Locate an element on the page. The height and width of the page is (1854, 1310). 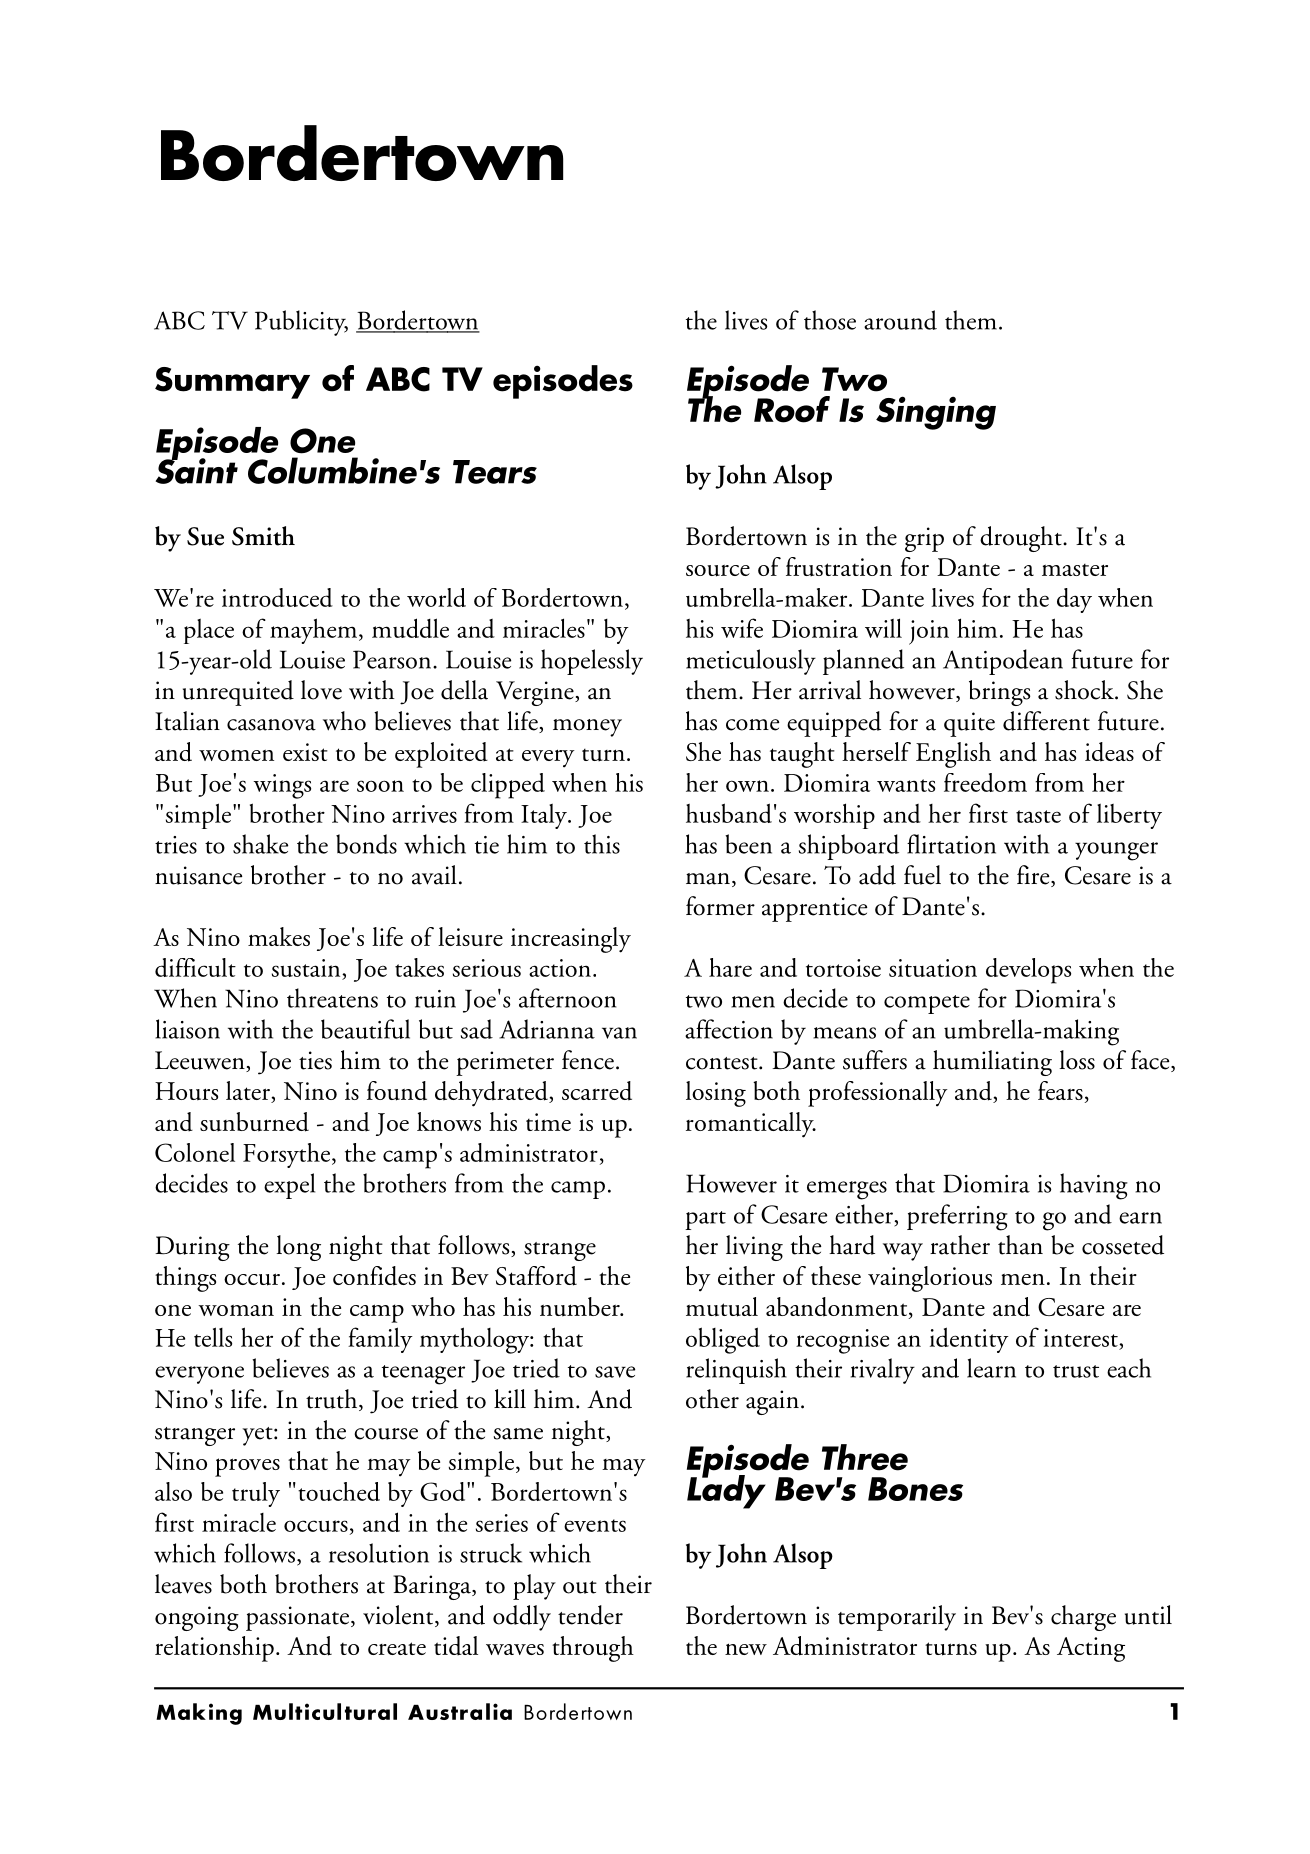
money is located at coordinates (587, 728).
